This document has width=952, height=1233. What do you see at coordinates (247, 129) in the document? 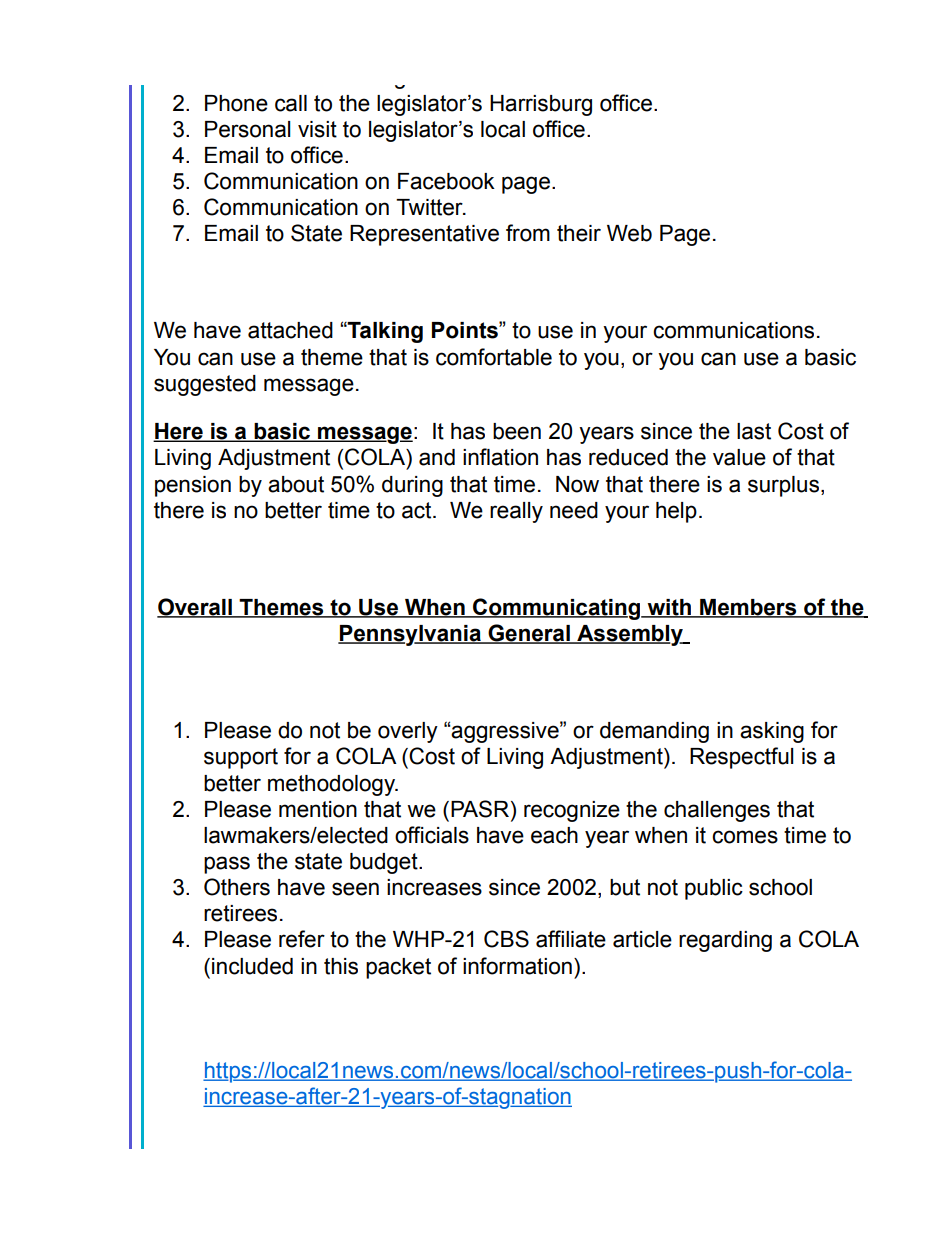
I see `Personal` at bounding box center [247, 129].
